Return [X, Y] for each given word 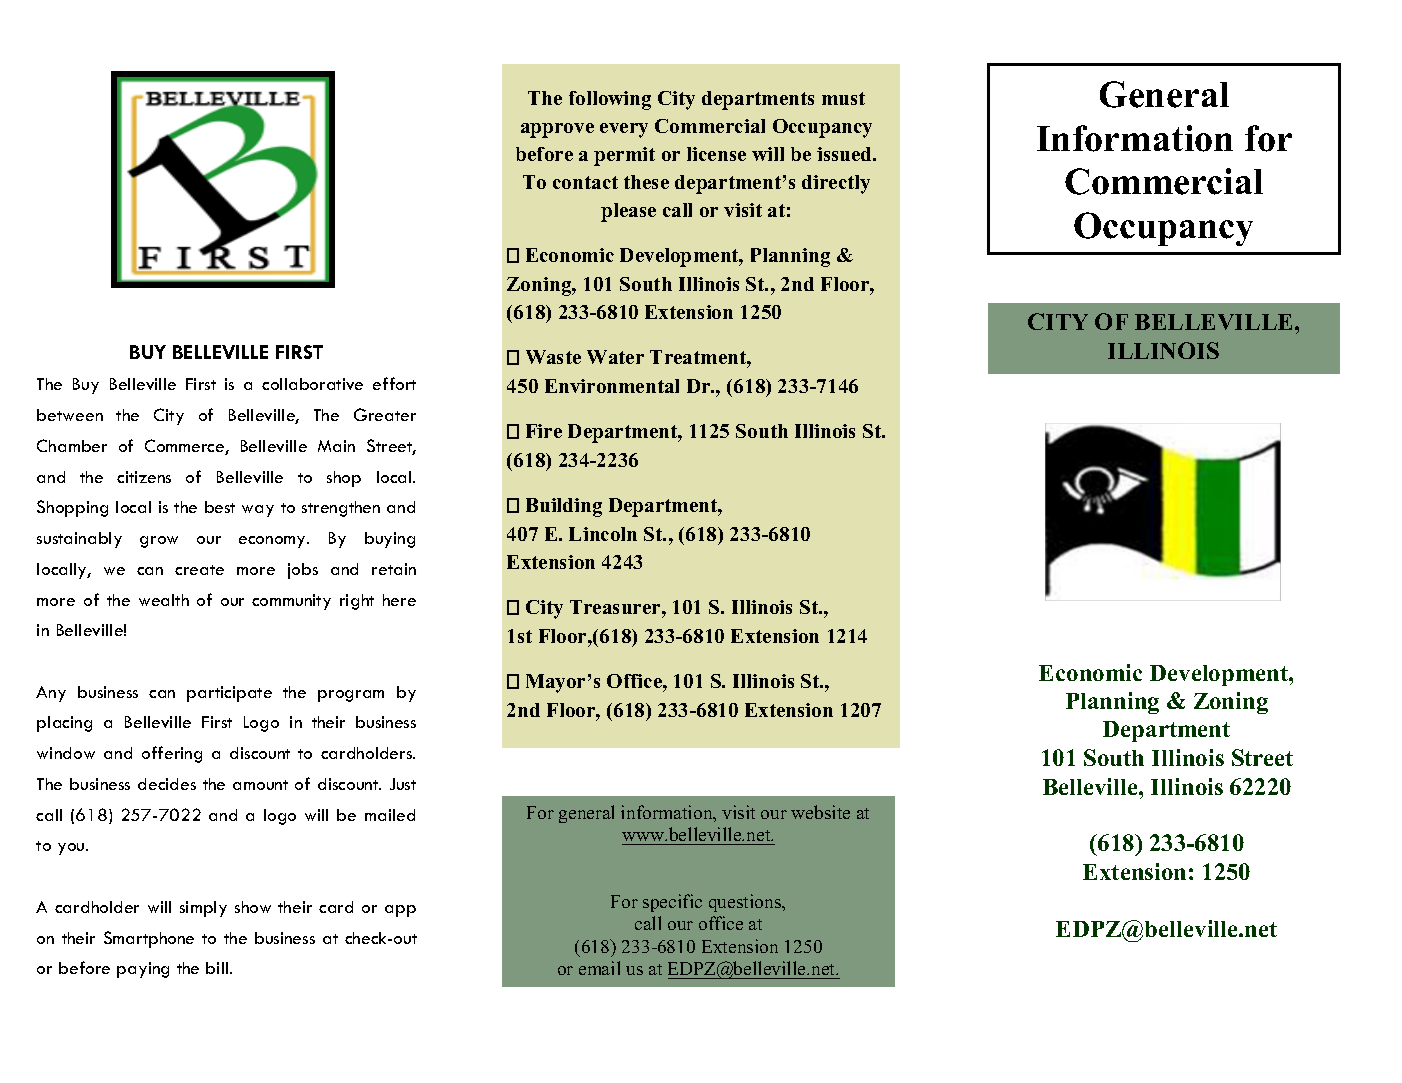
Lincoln [603, 534]
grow [159, 542]
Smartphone [149, 939]
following [610, 100]
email [599, 968]
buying [390, 540]
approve [557, 130]
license [716, 154]
